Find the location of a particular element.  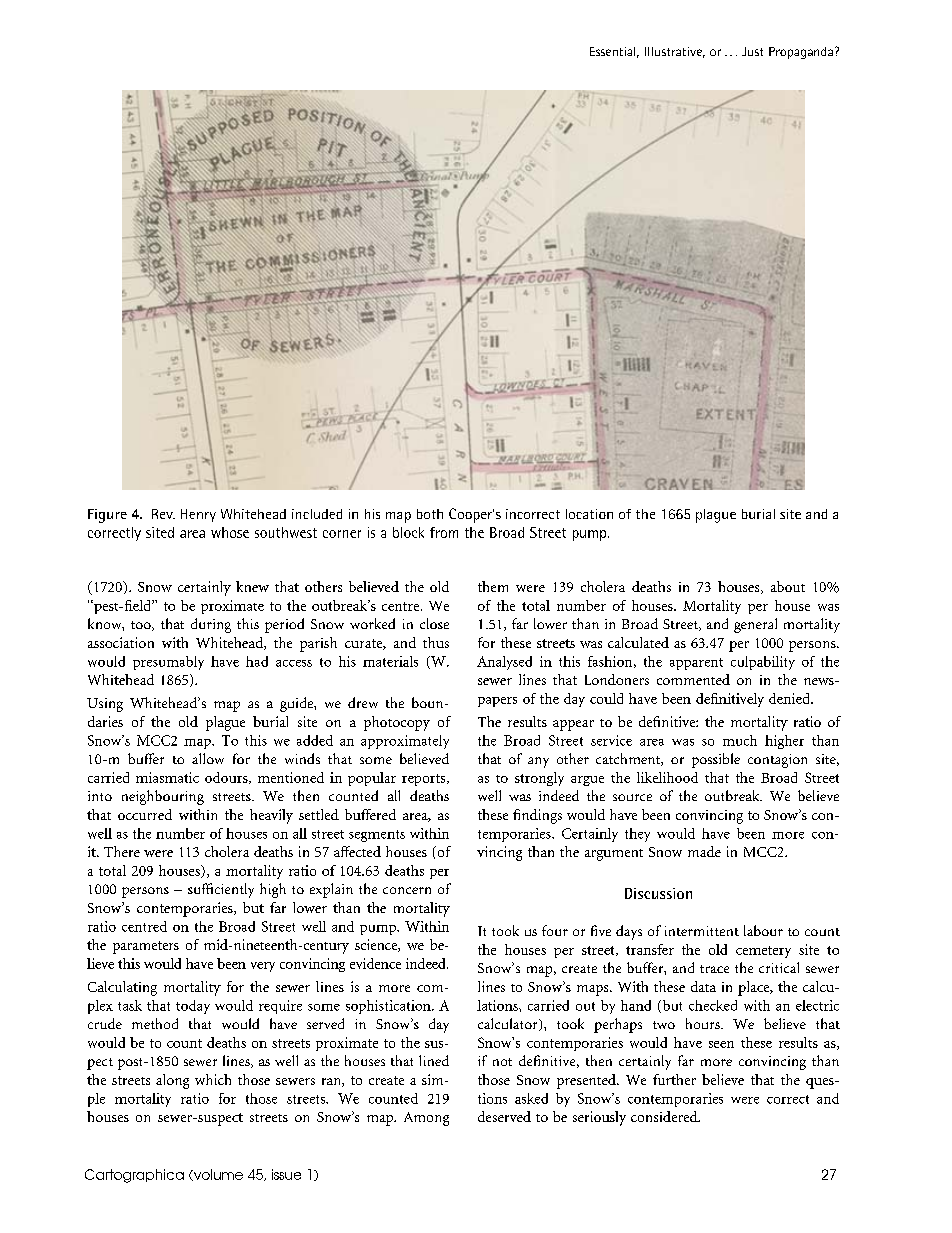

Propaganda is located at coordinates (801, 53).
